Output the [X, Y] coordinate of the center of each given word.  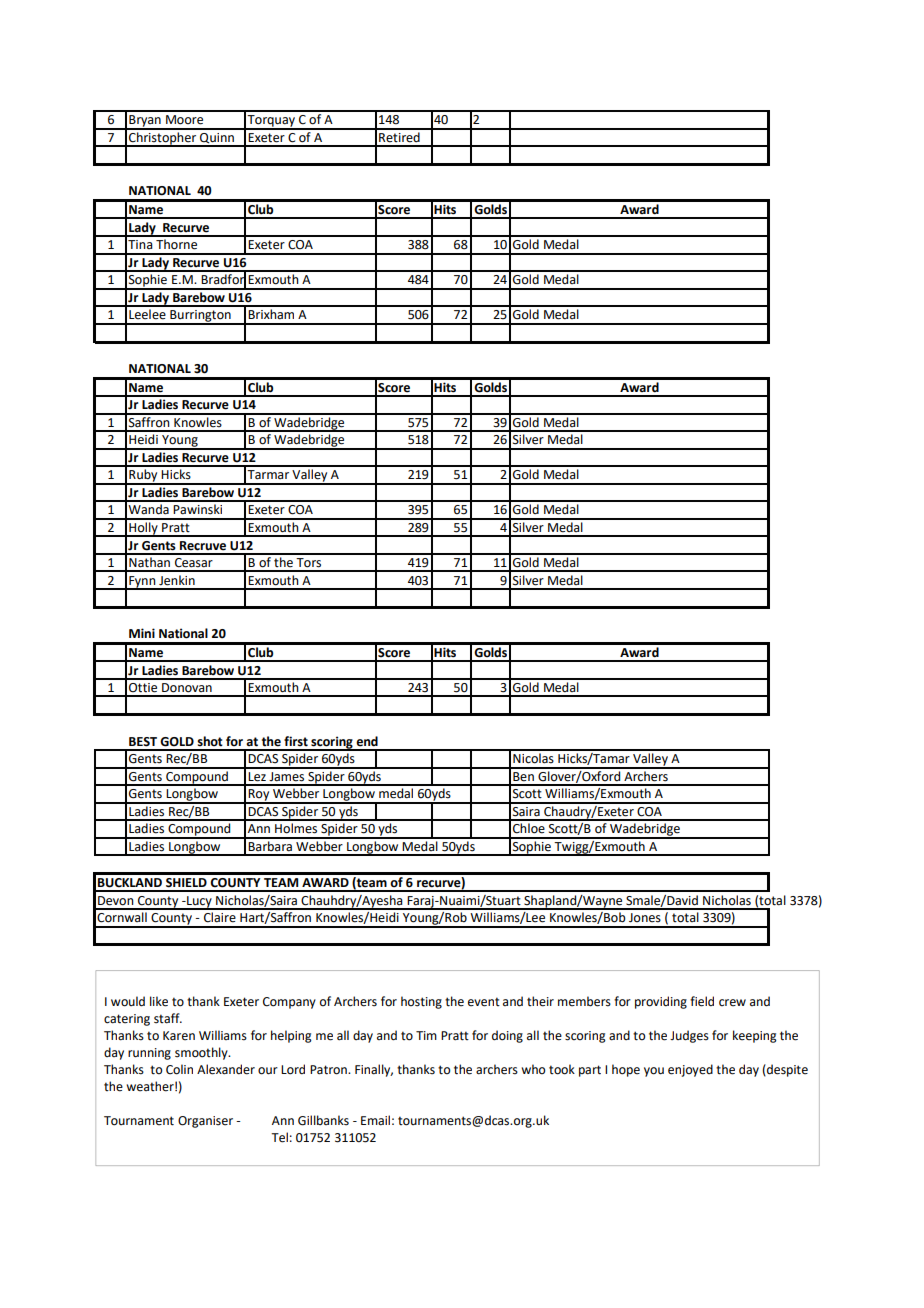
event [484, 1002]
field [702, 1001]
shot [210, 741]
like [159, 1001]
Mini [142, 633]
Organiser [205, 1122]
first [296, 741]
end [367, 741]
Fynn [142, 583]
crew [732, 1003]
